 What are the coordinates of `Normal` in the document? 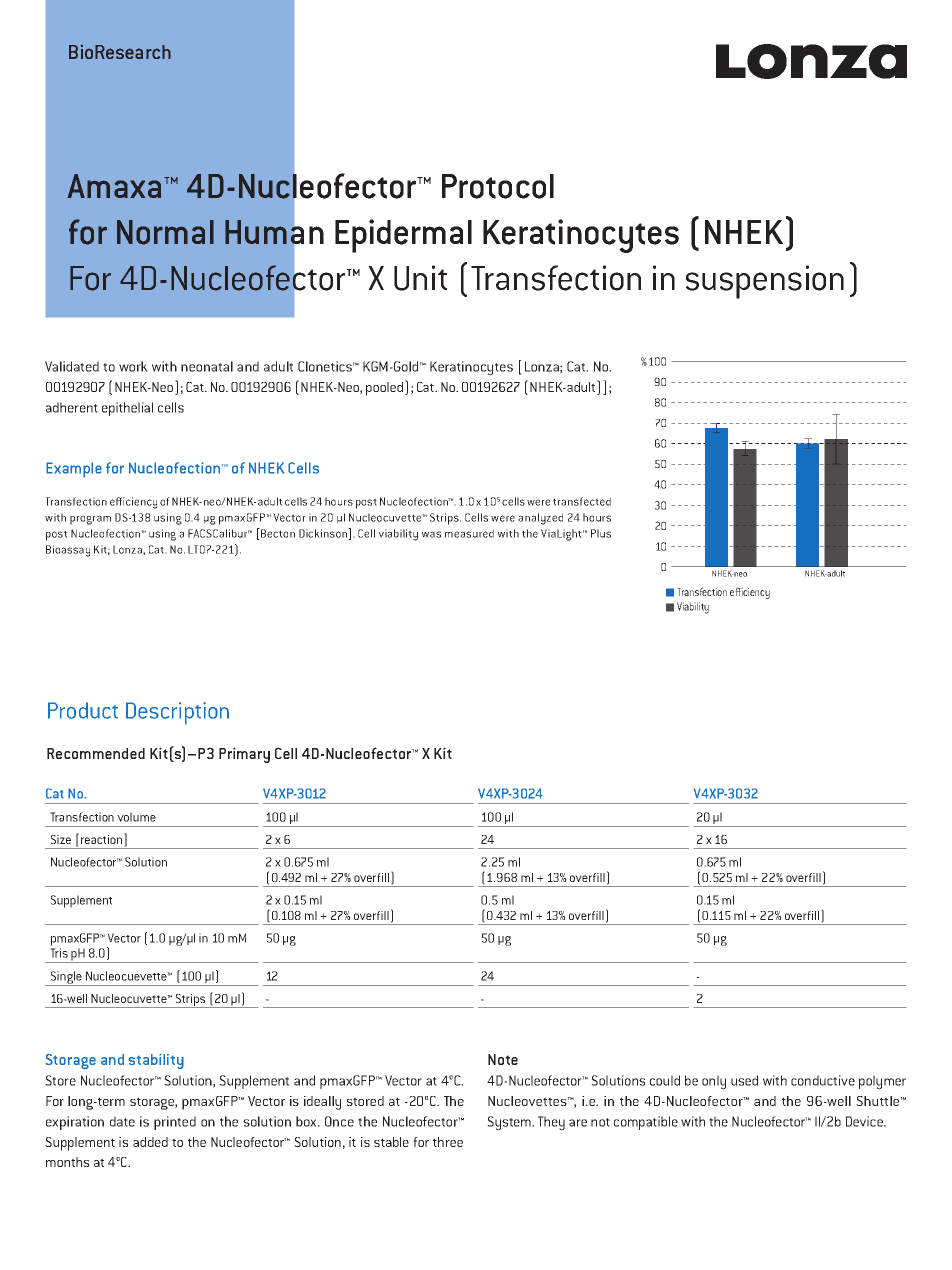 It's located at (165, 232).
